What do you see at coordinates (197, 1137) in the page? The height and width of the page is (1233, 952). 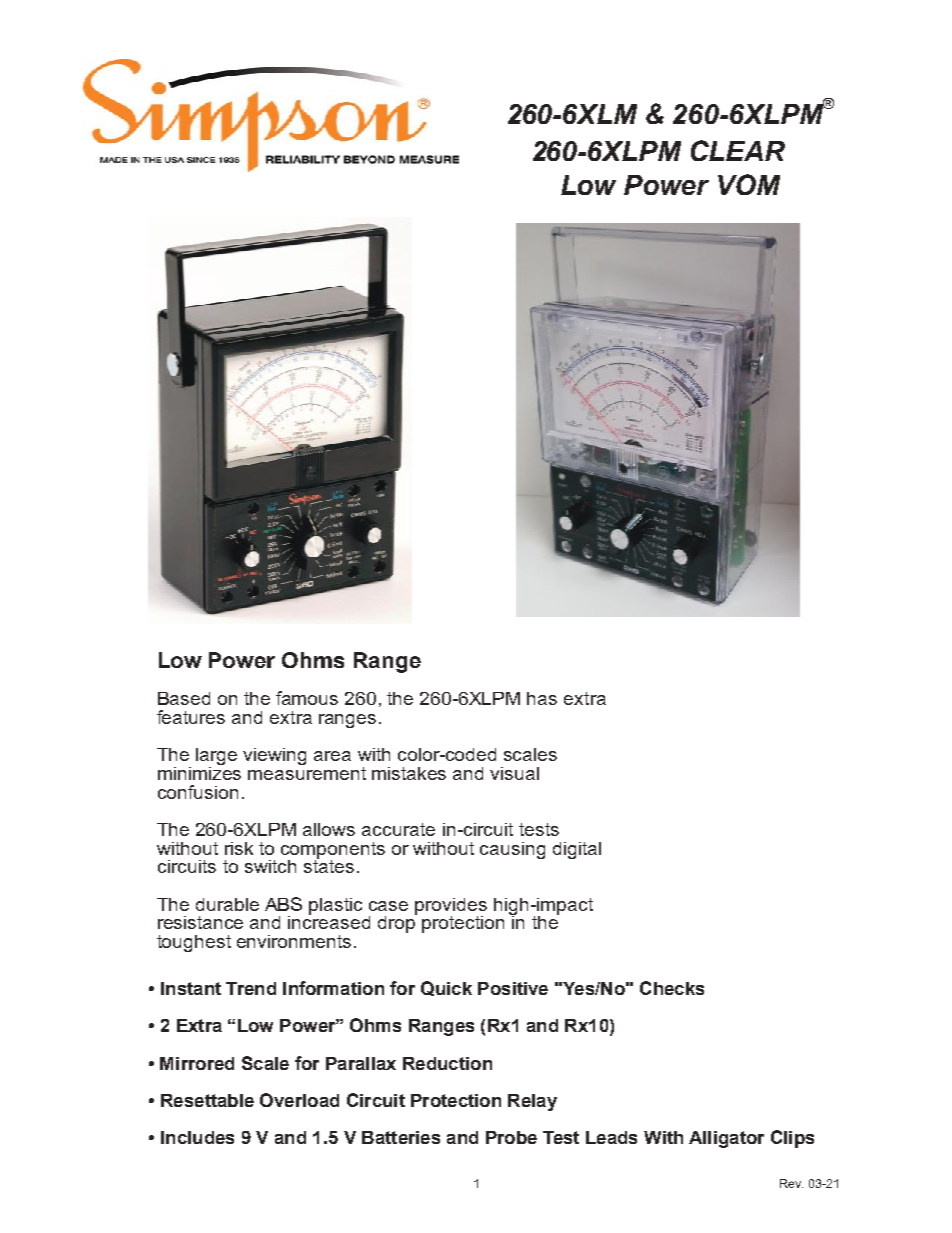 I see `Includes` at bounding box center [197, 1137].
